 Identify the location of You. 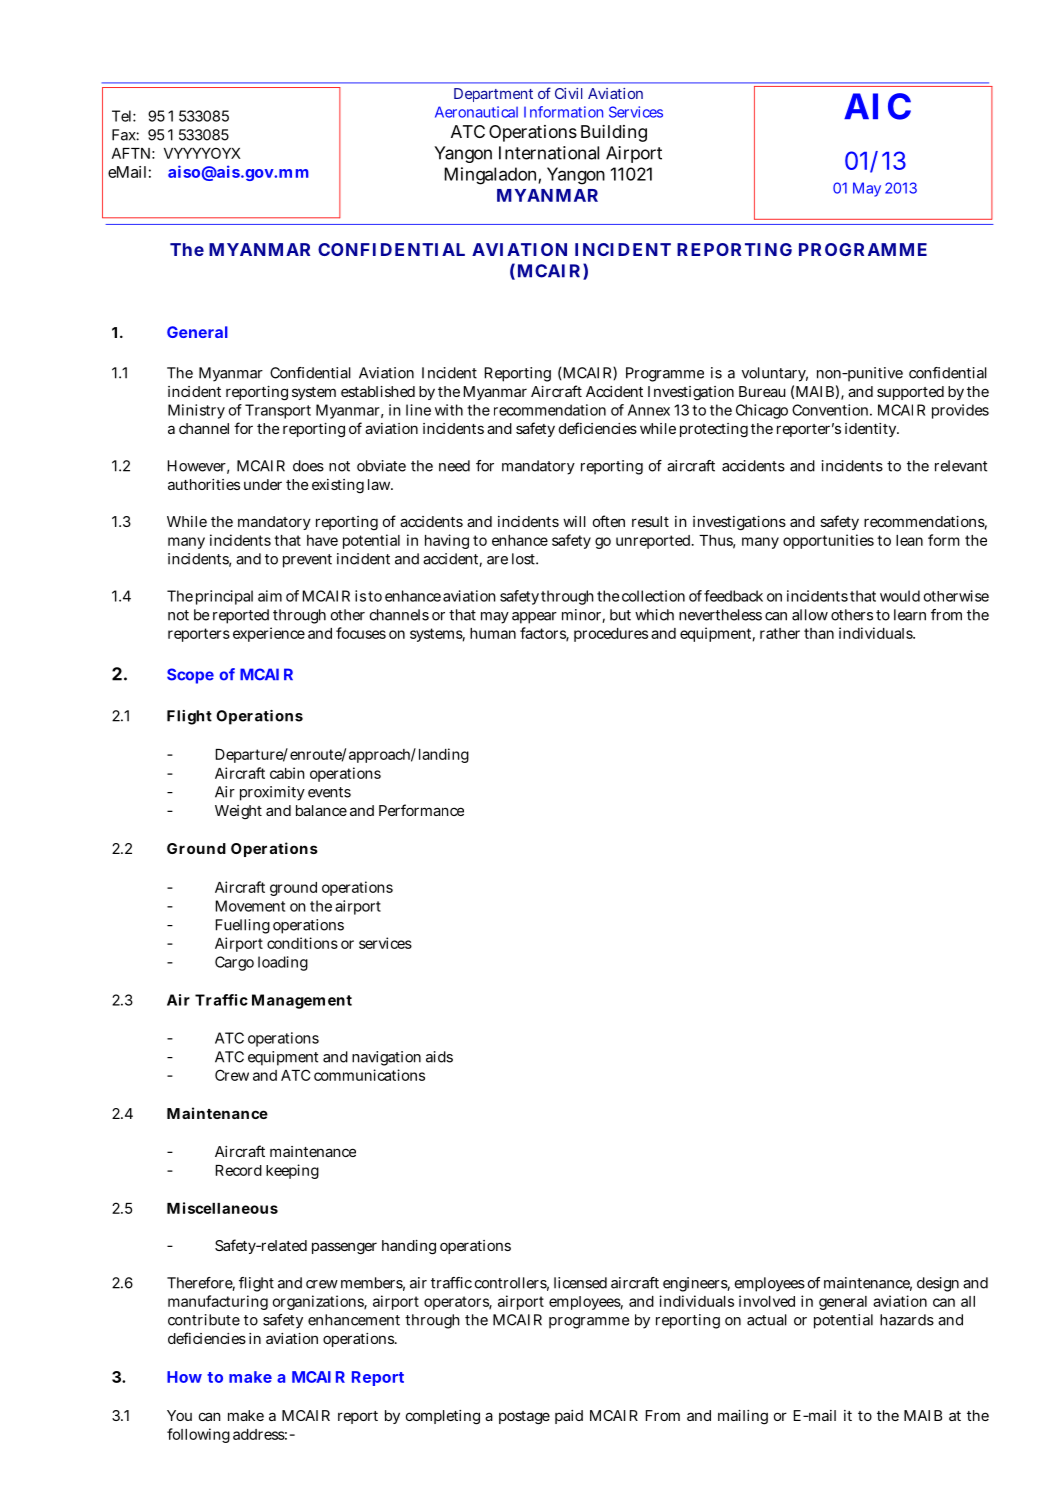
(179, 1415).
